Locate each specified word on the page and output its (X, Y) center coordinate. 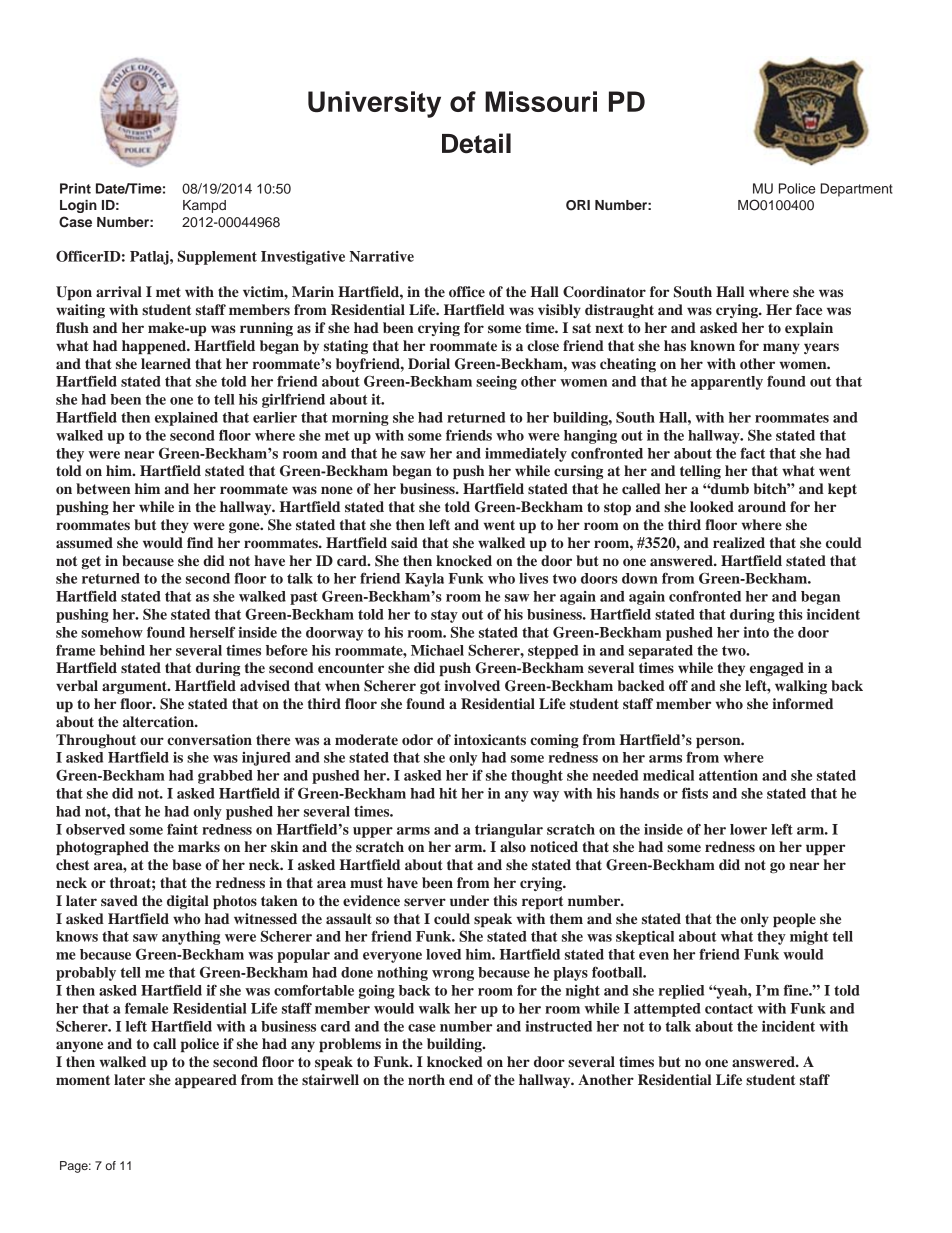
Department (856, 190)
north (426, 1079)
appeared (206, 1081)
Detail (476, 143)
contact (729, 1009)
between (103, 488)
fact (752, 453)
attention (728, 775)
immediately (526, 455)
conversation (209, 739)
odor (417, 739)
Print (75, 188)
